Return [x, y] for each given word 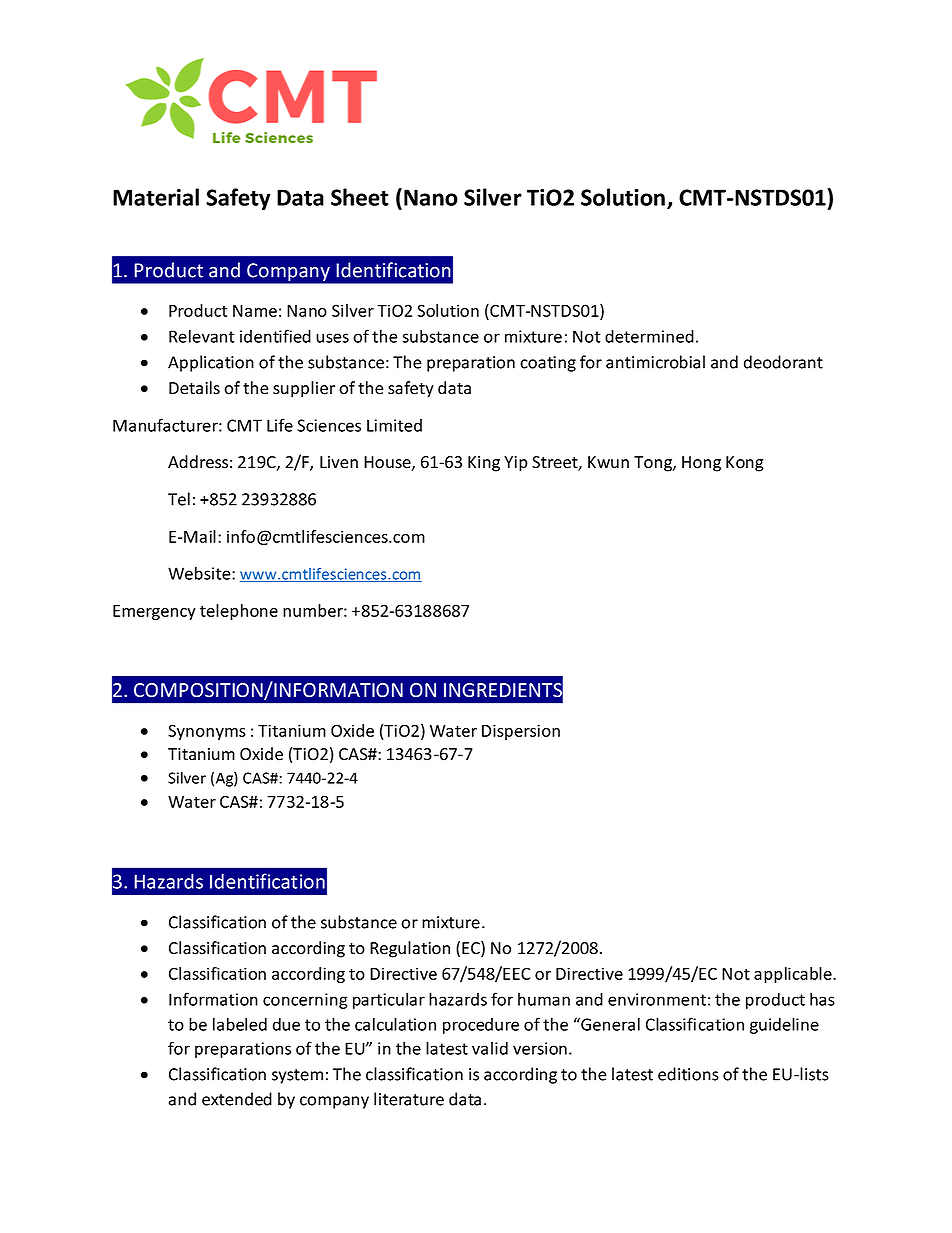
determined [649, 336]
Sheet [360, 197]
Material [156, 197]
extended [237, 1099]
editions [688, 1074]
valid [490, 1048]
